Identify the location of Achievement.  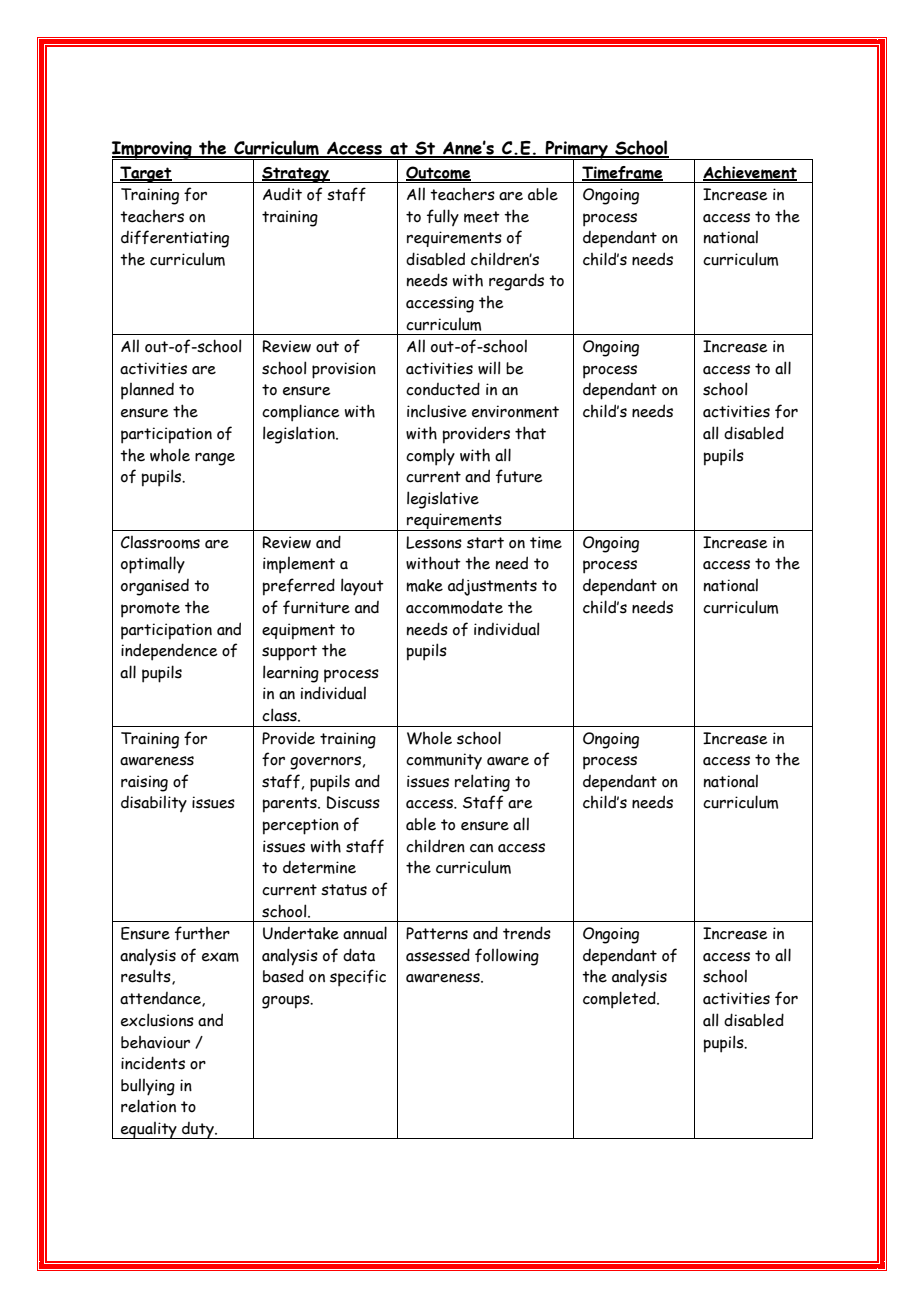
(750, 173).
